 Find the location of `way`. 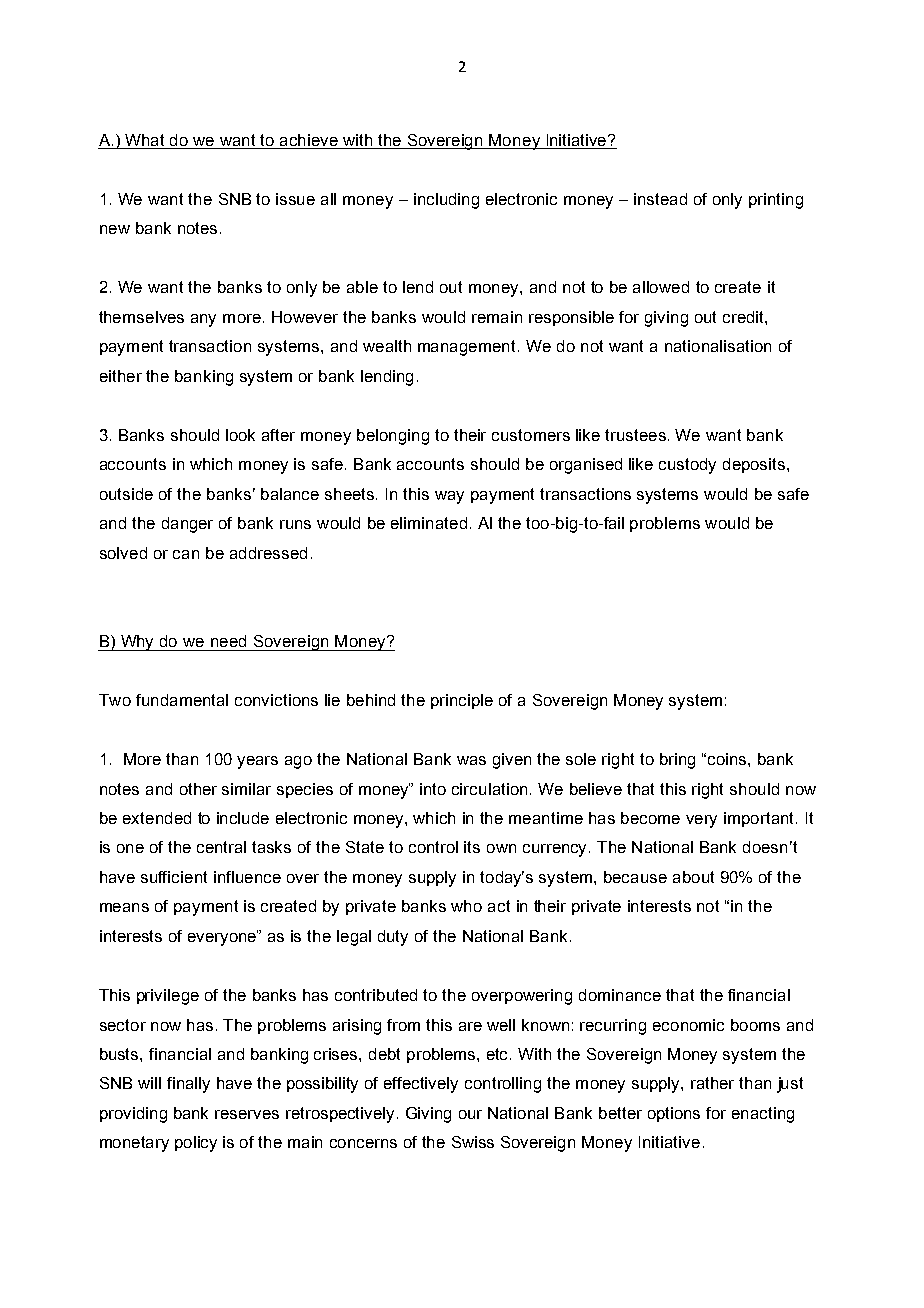

way is located at coordinates (449, 497).
